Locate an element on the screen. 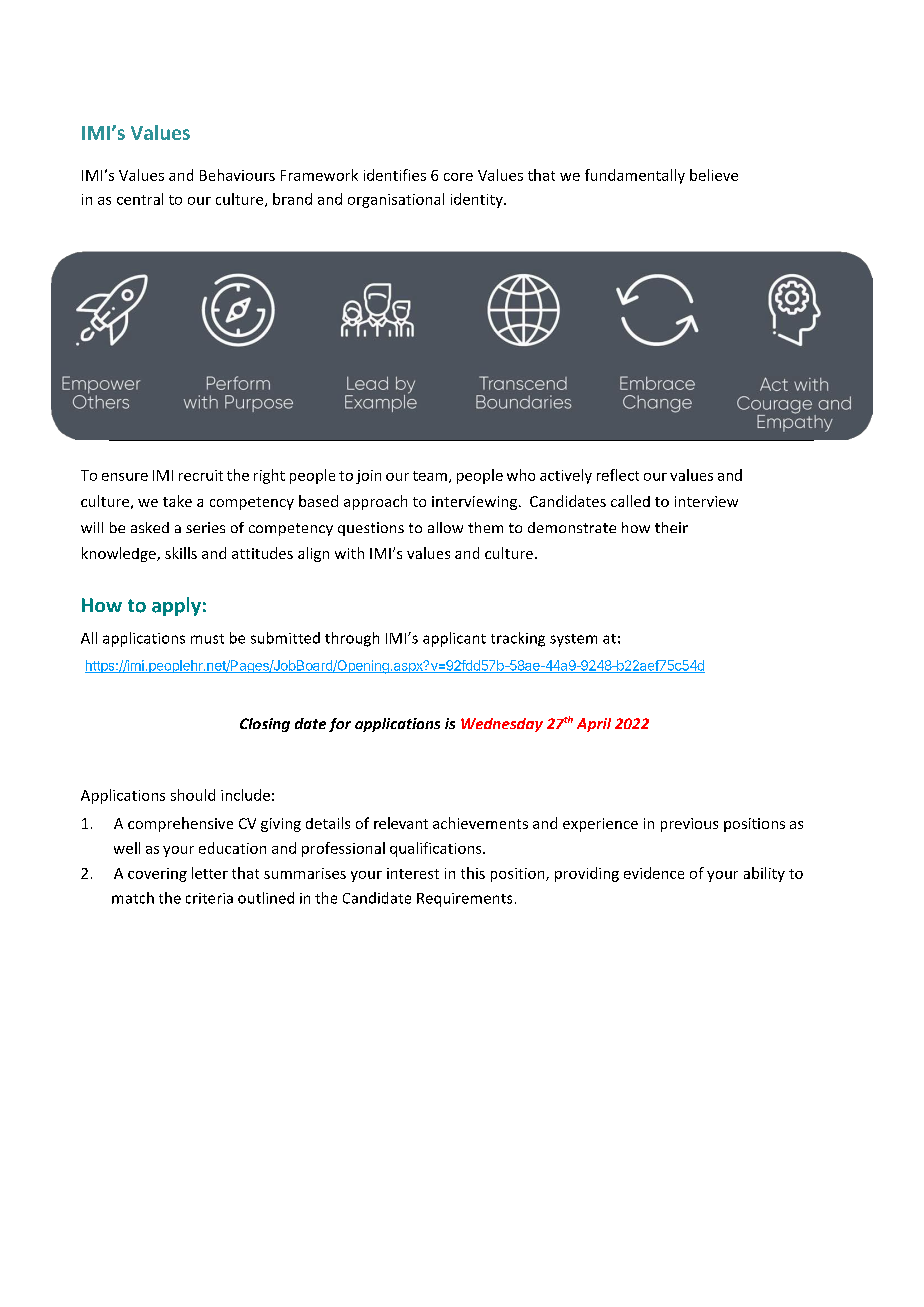 Image resolution: width=924 pixels, height=1307 pixels. organisational is located at coordinates (396, 200).
